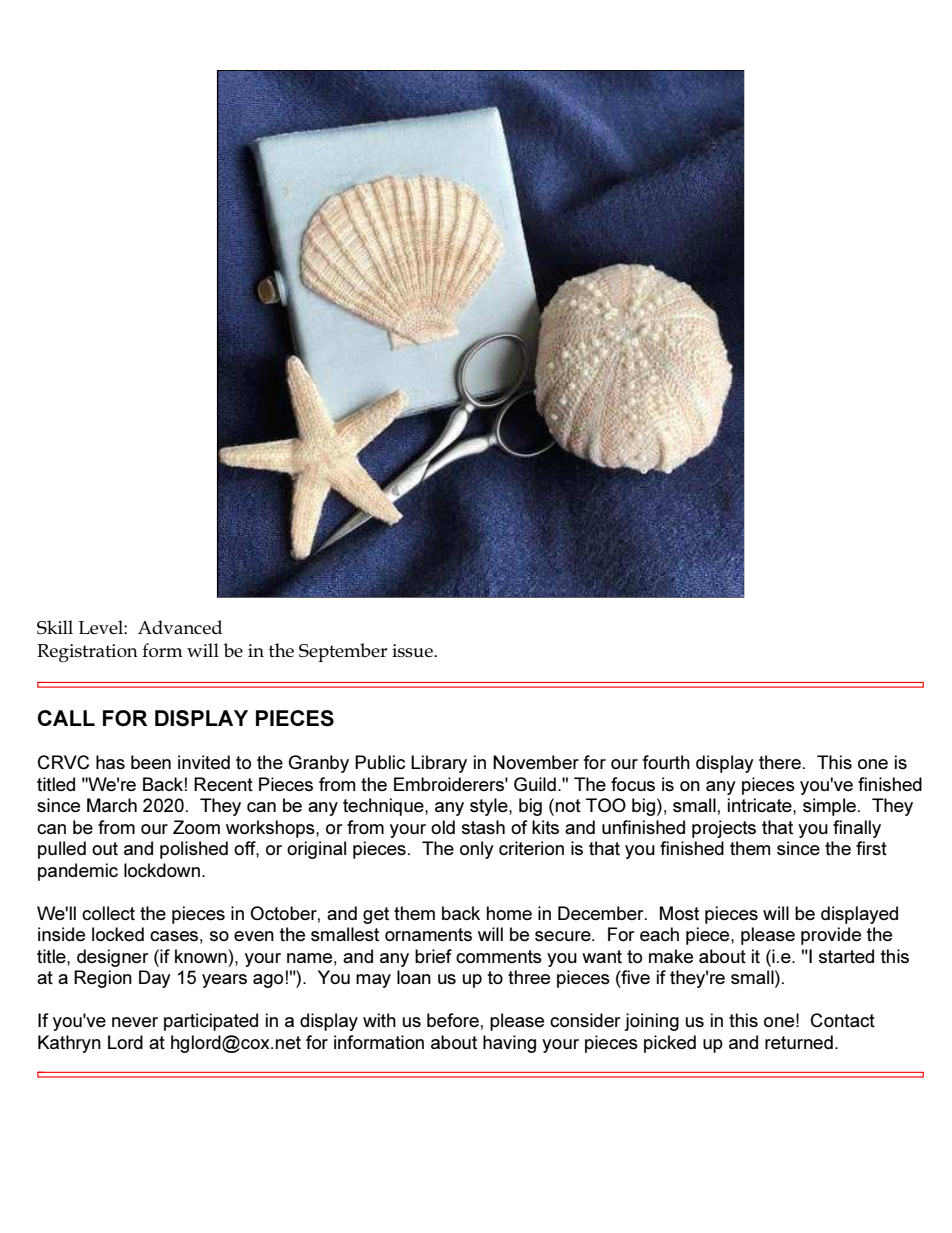 This screenshot has width=952, height=1233. What do you see at coordinates (443, 827) in the screenshot?
I see `old` at bounding box center [443, 827].
